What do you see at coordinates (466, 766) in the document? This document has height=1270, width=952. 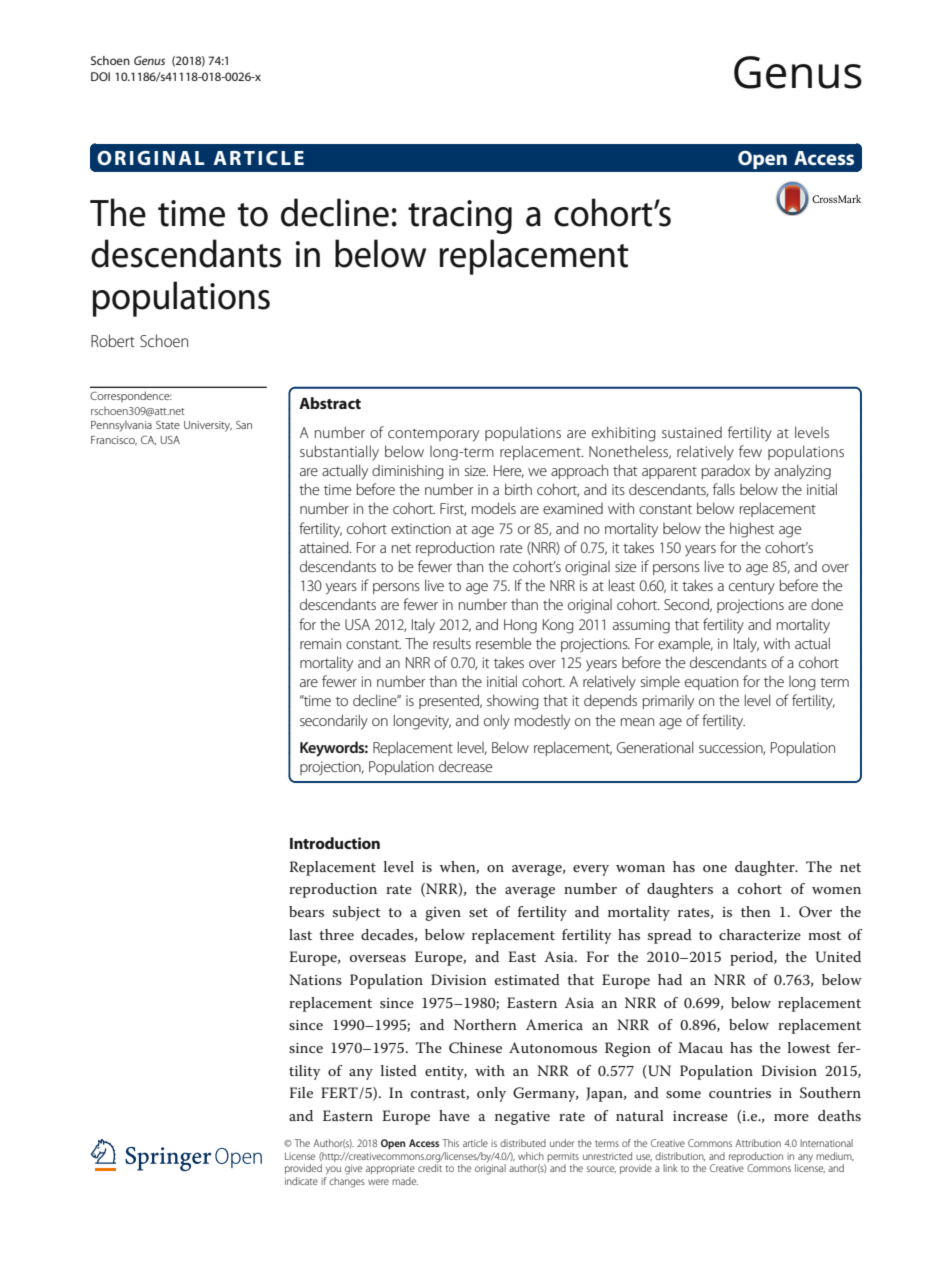 I see `decrease` at bounding box center [466, 766].
